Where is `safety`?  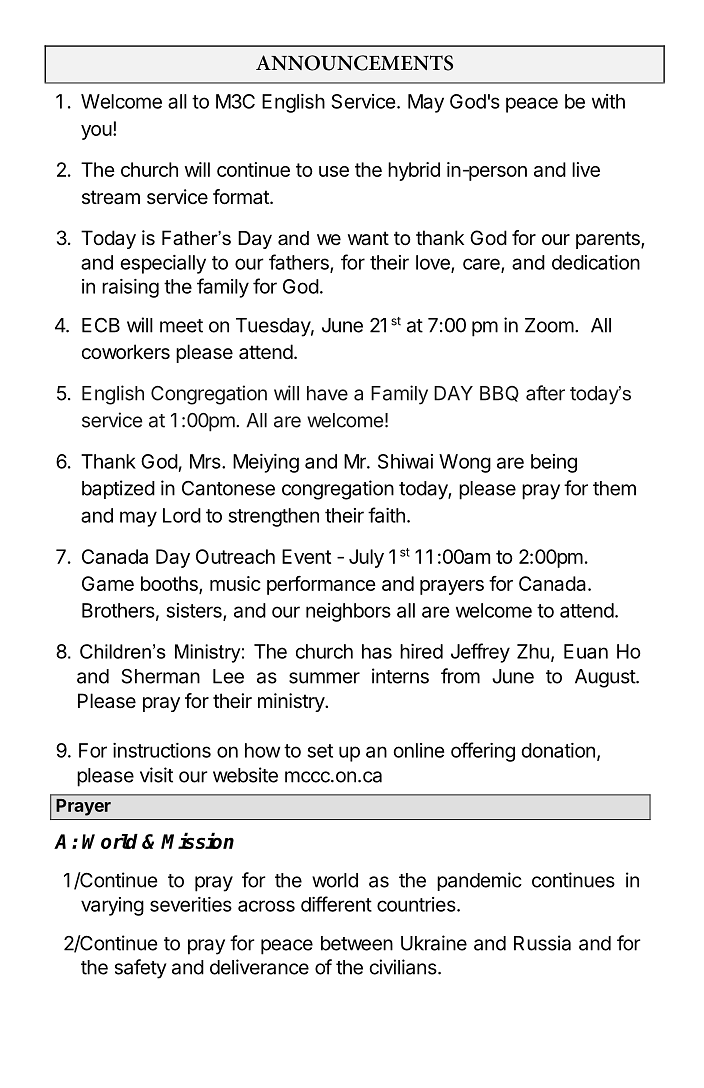
safety is located at coordinates (141, 969).
